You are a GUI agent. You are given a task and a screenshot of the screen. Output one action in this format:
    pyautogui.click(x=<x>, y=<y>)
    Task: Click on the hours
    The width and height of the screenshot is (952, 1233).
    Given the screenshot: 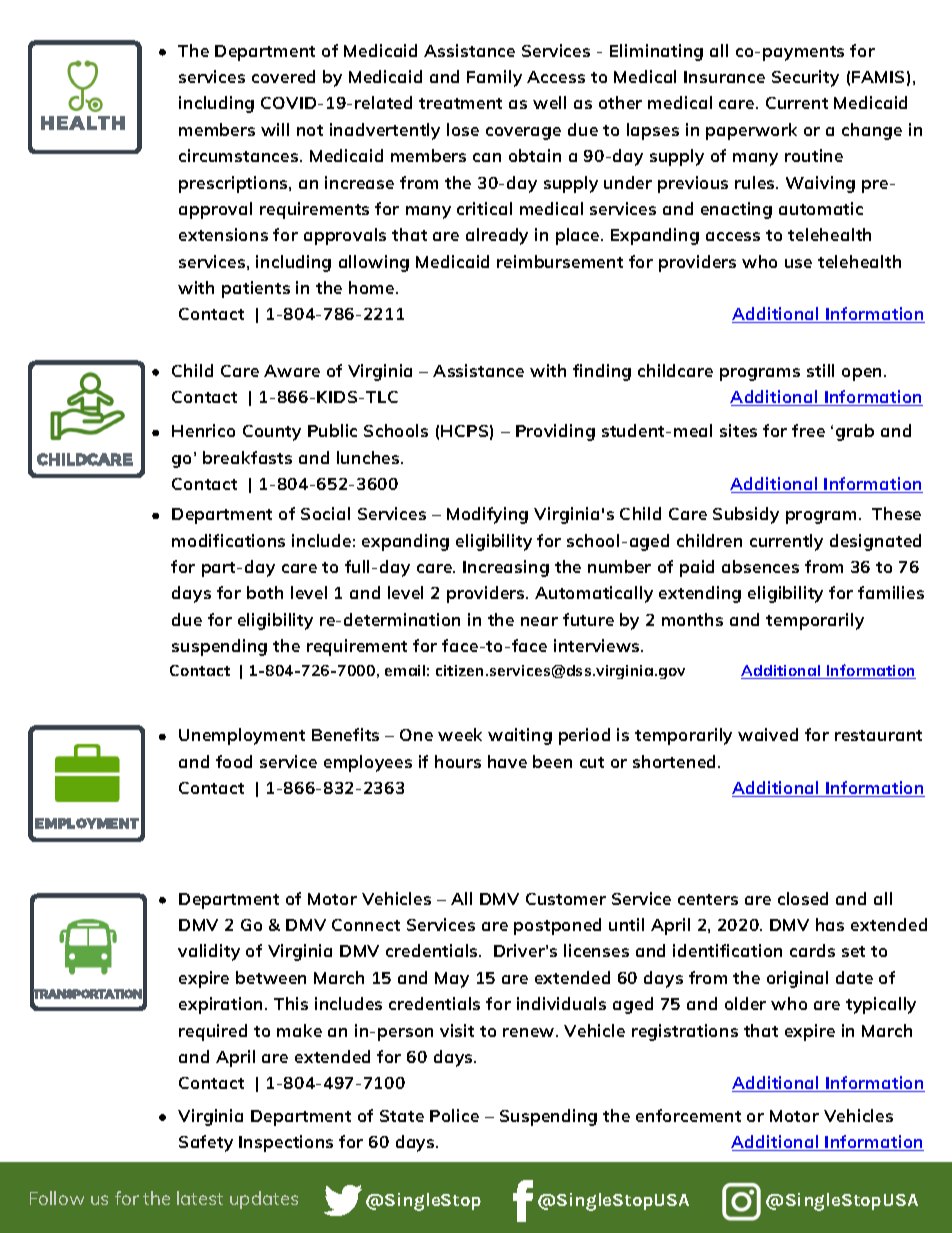 What is the action you would take?
    pyautogui.click(x=458, y=761)
